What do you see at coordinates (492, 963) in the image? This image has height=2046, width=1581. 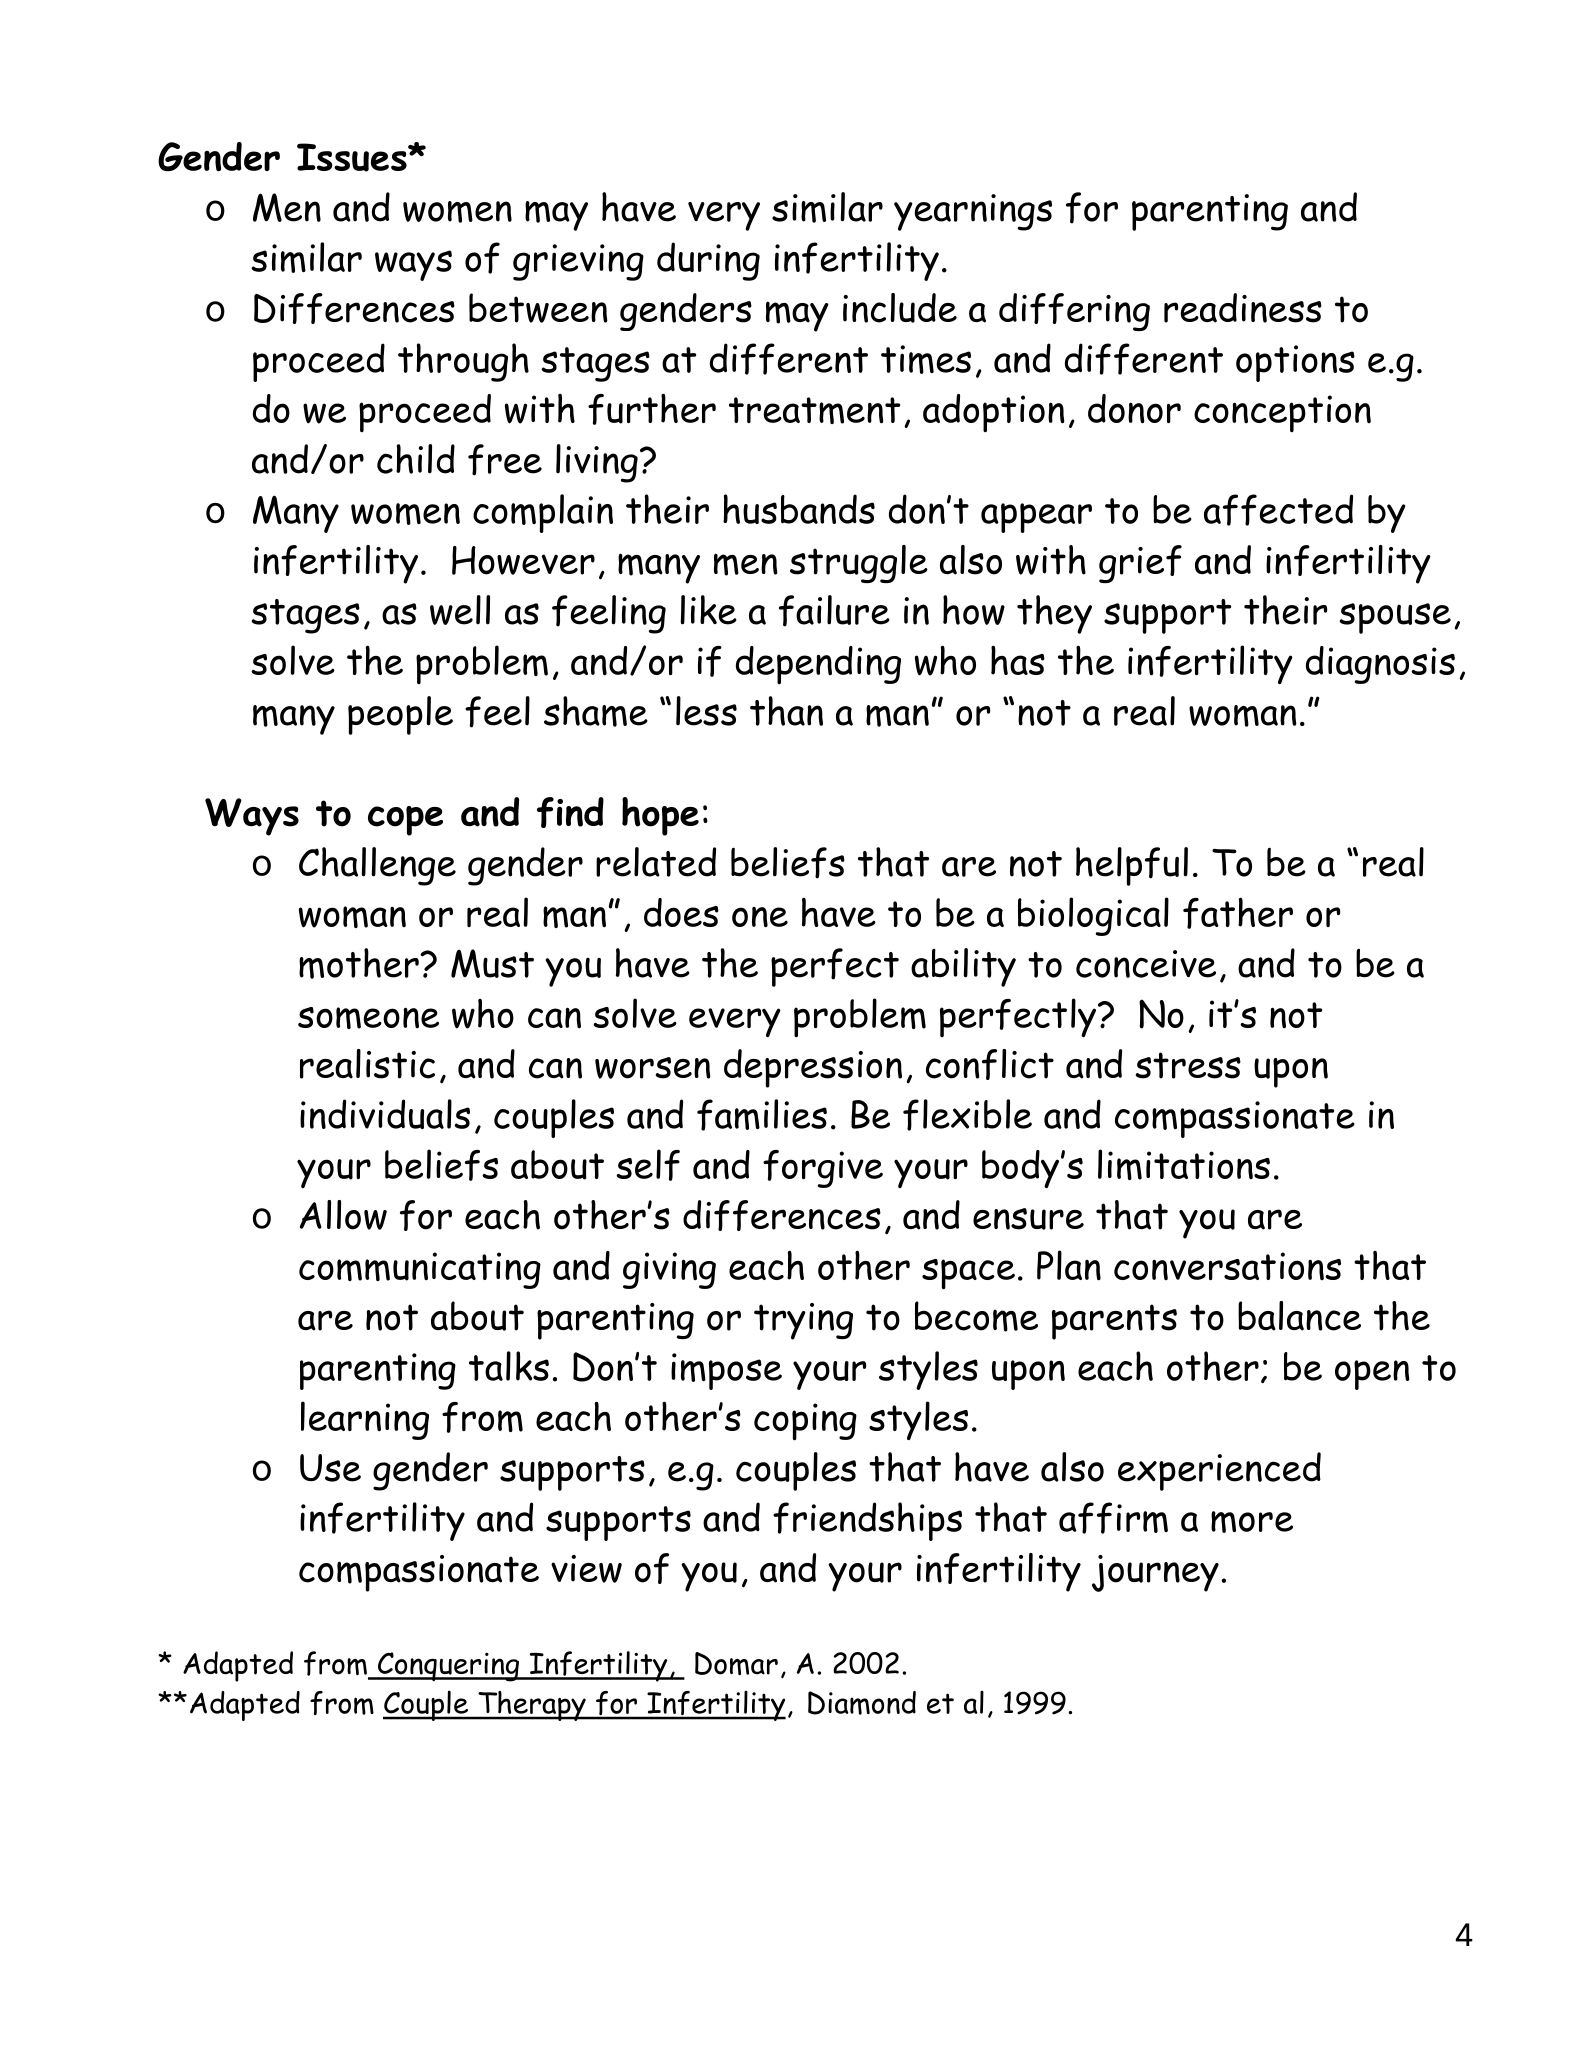 I see `Must` at bounding box center [492, 963].
